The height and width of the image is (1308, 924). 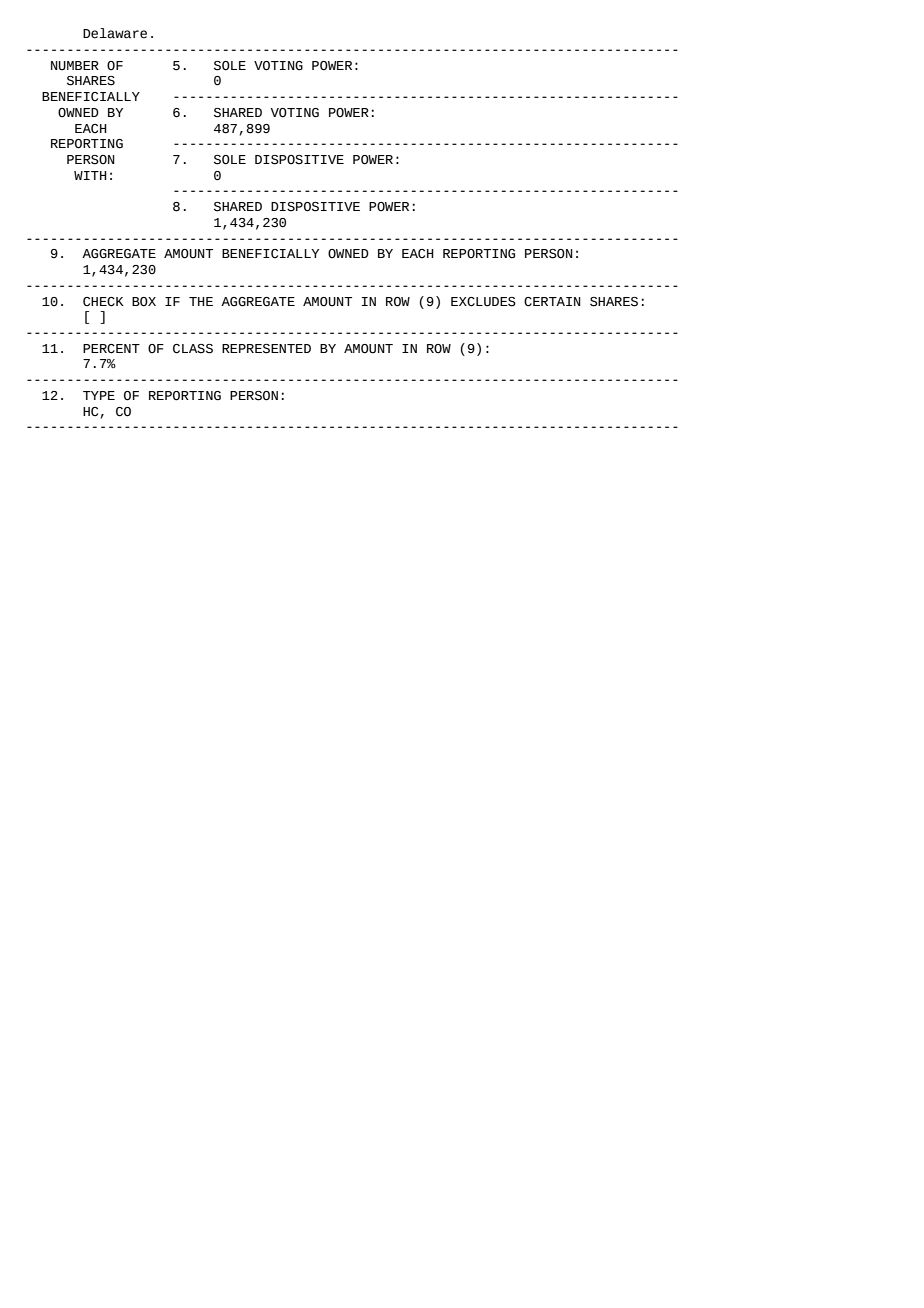 What do you see at coordinates (144, 302) in the image?
I see `BOX` at bounding box center [144, 302].
